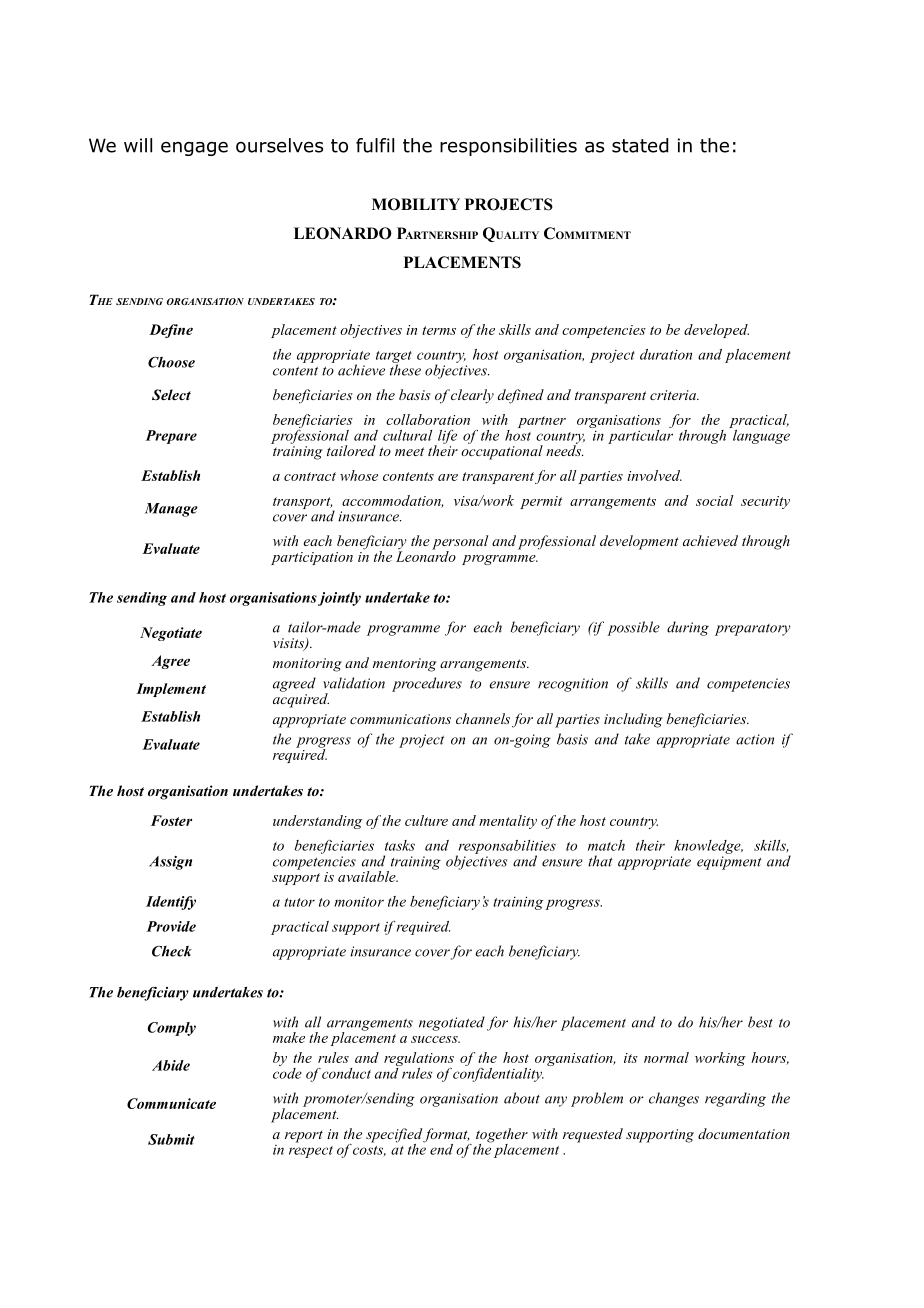 Image resolution: width=924 pixels, height=1308 pixels. I want to click on Submit, so click(171, 1139).
